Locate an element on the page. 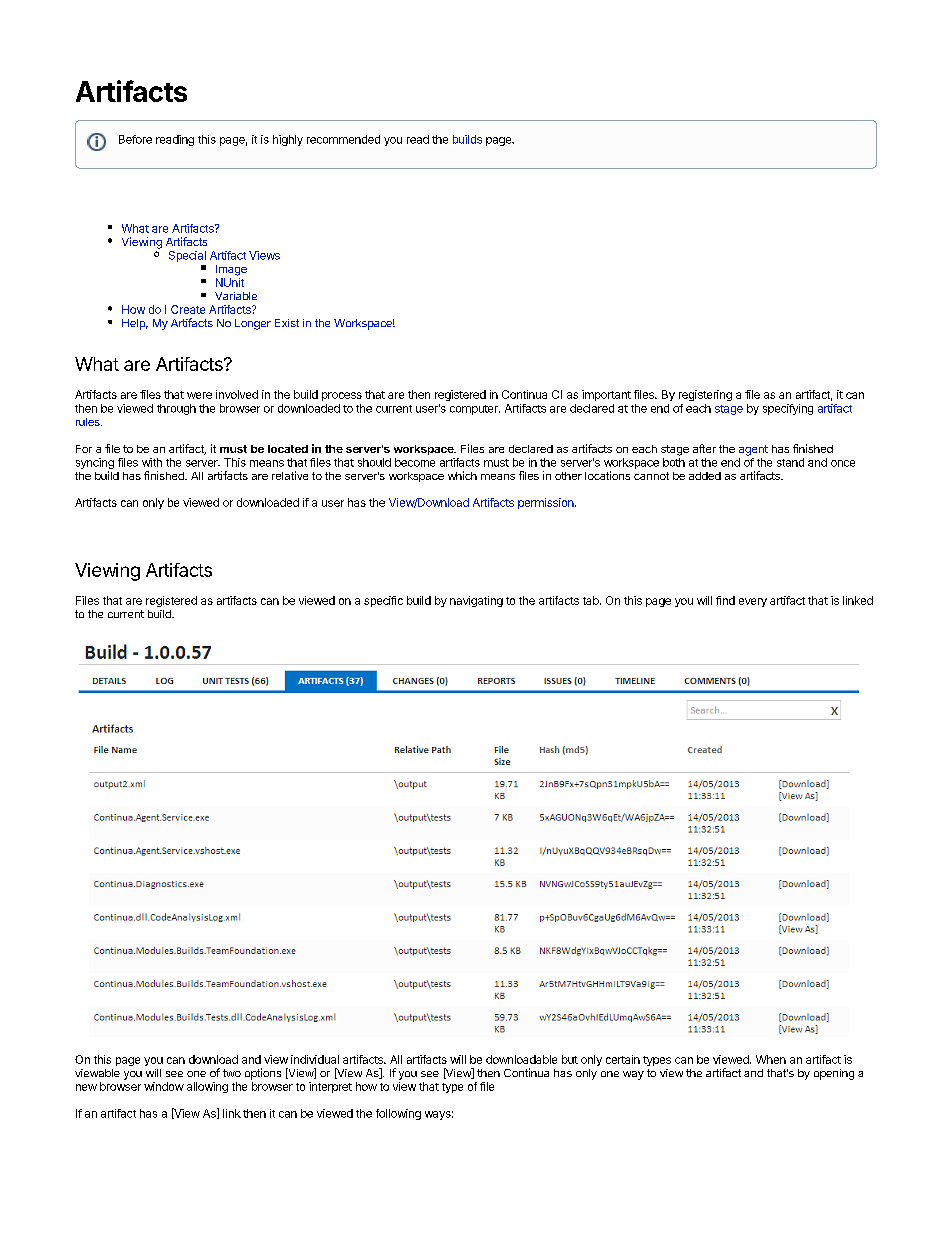 Image resolution: width=952 pixels, height=1233 pixels. which is located at coordinates (462, 475).
